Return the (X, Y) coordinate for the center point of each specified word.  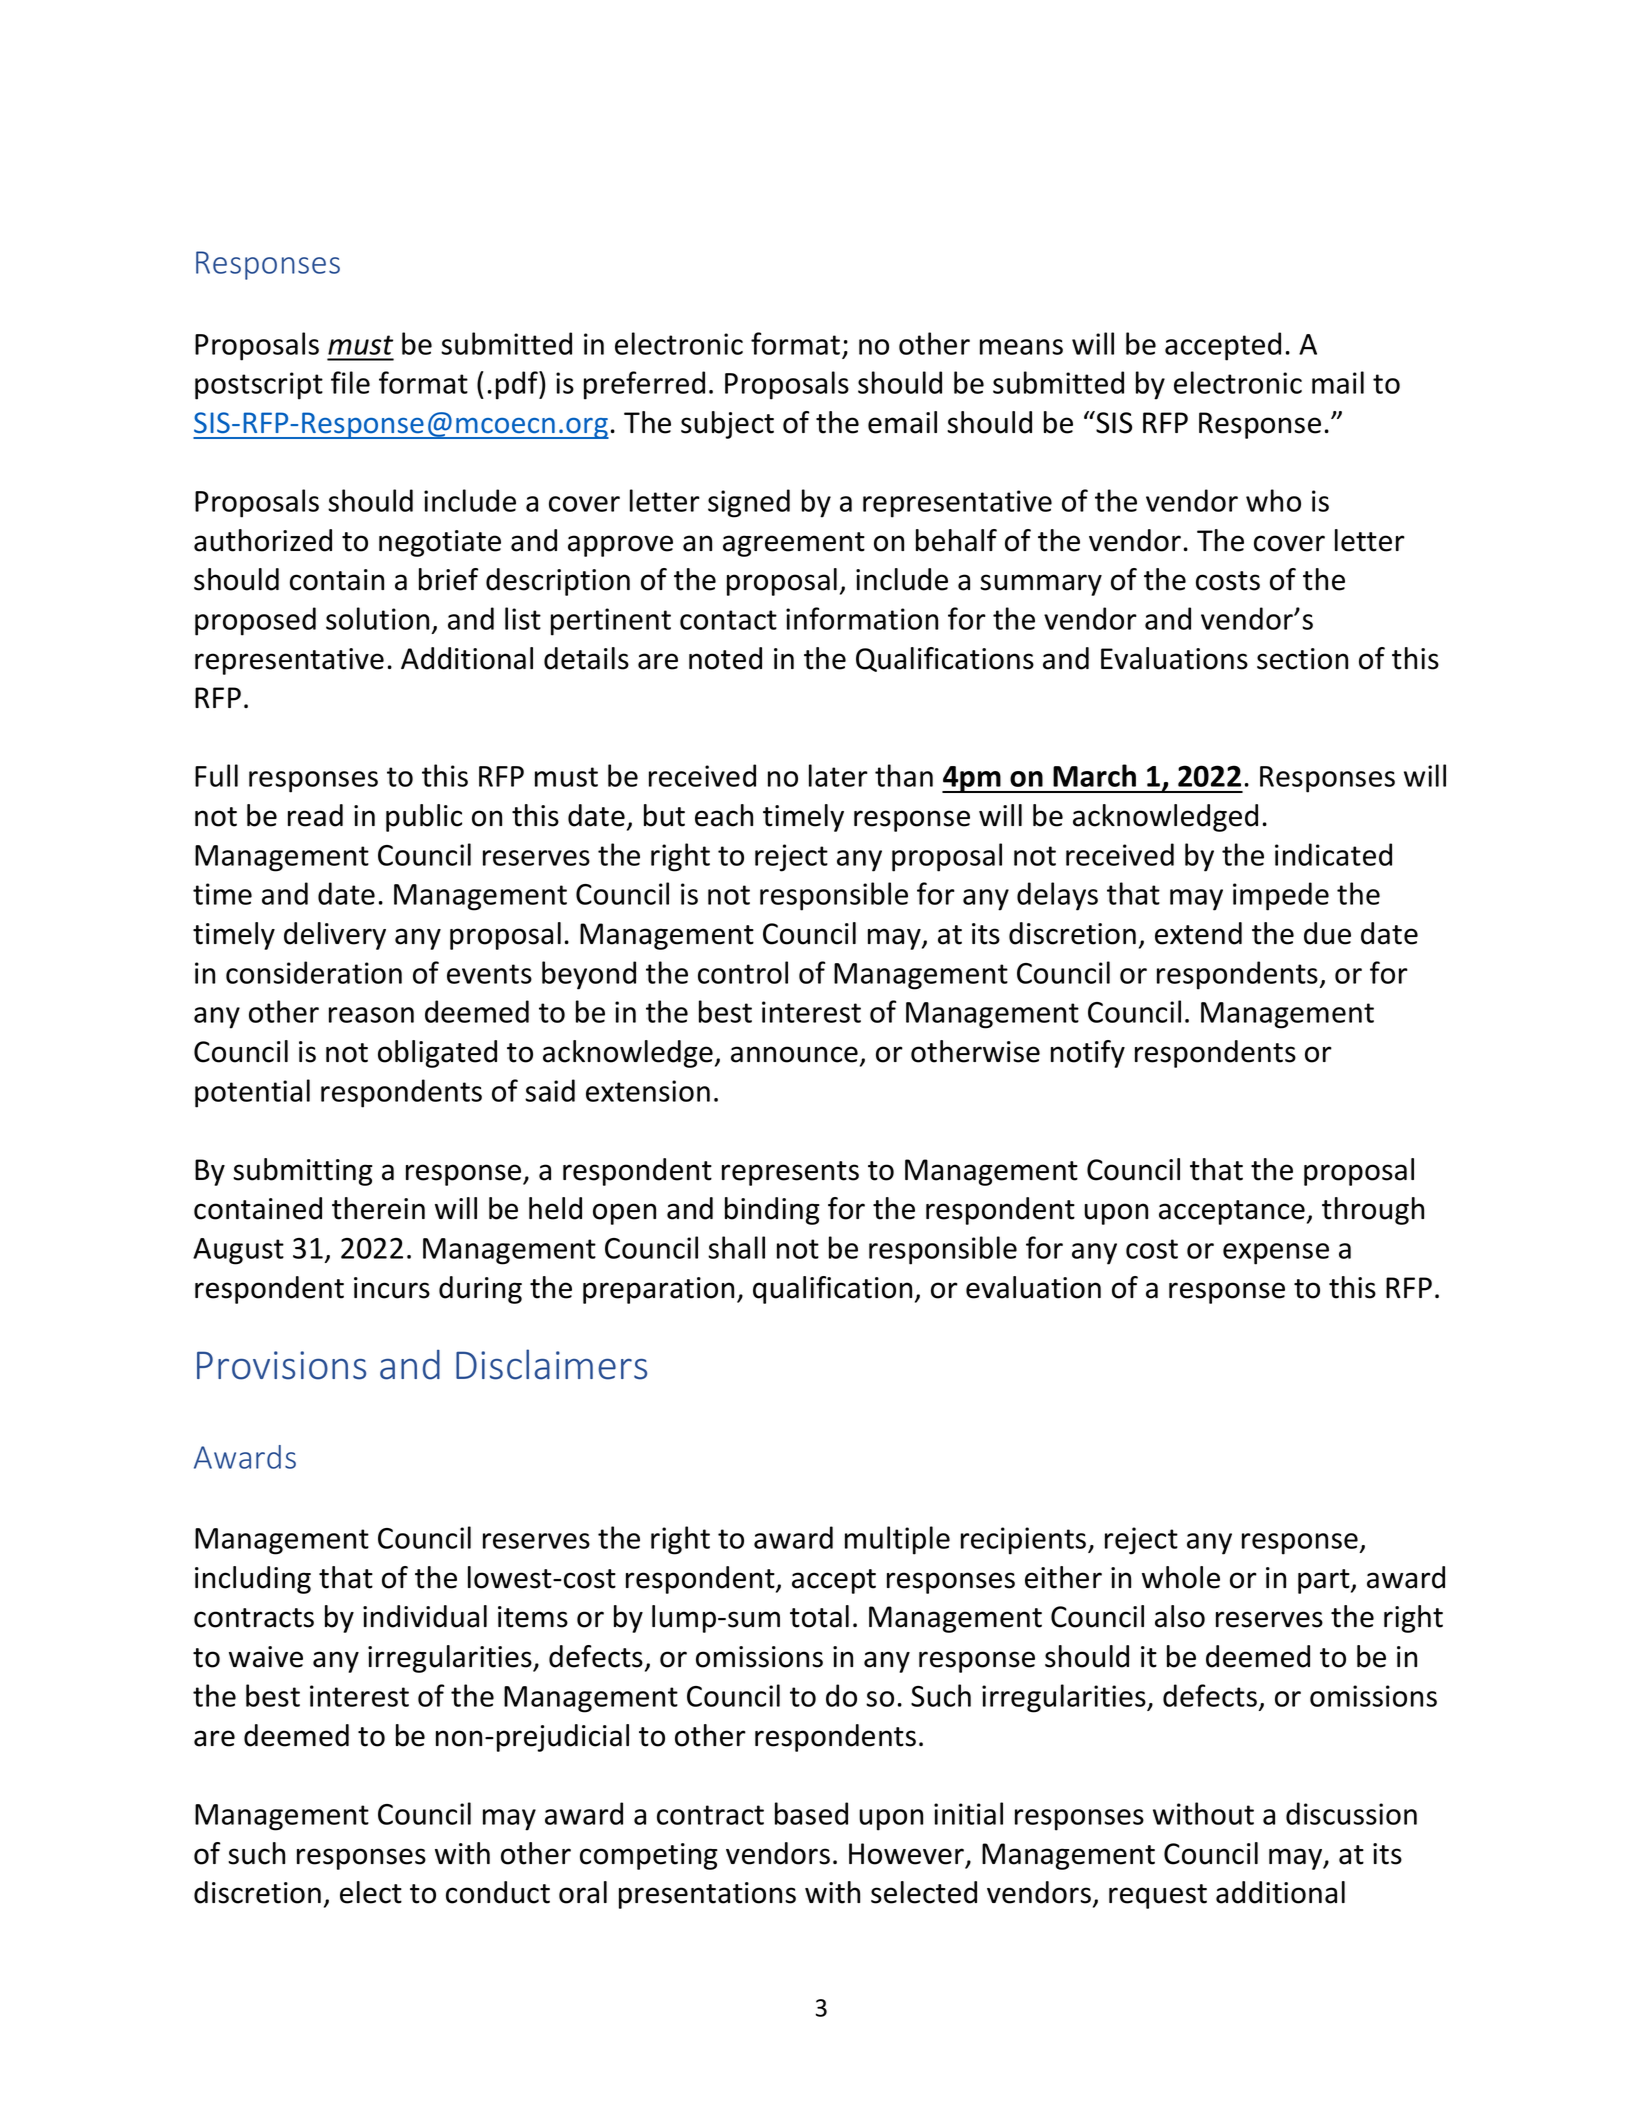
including (253, 1580)
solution (377, 618)
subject (727, 425)
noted (725, 658)
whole (1181, 1577)
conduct (498, 1892)
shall (736, 1247)
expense (1276, 1254)
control (743, 972)
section (1302, 659)
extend (1198, 933)
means (1021, 347)
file (350, 382)
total (819, 1616)
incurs (392, 1288)
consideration (314, 972)
